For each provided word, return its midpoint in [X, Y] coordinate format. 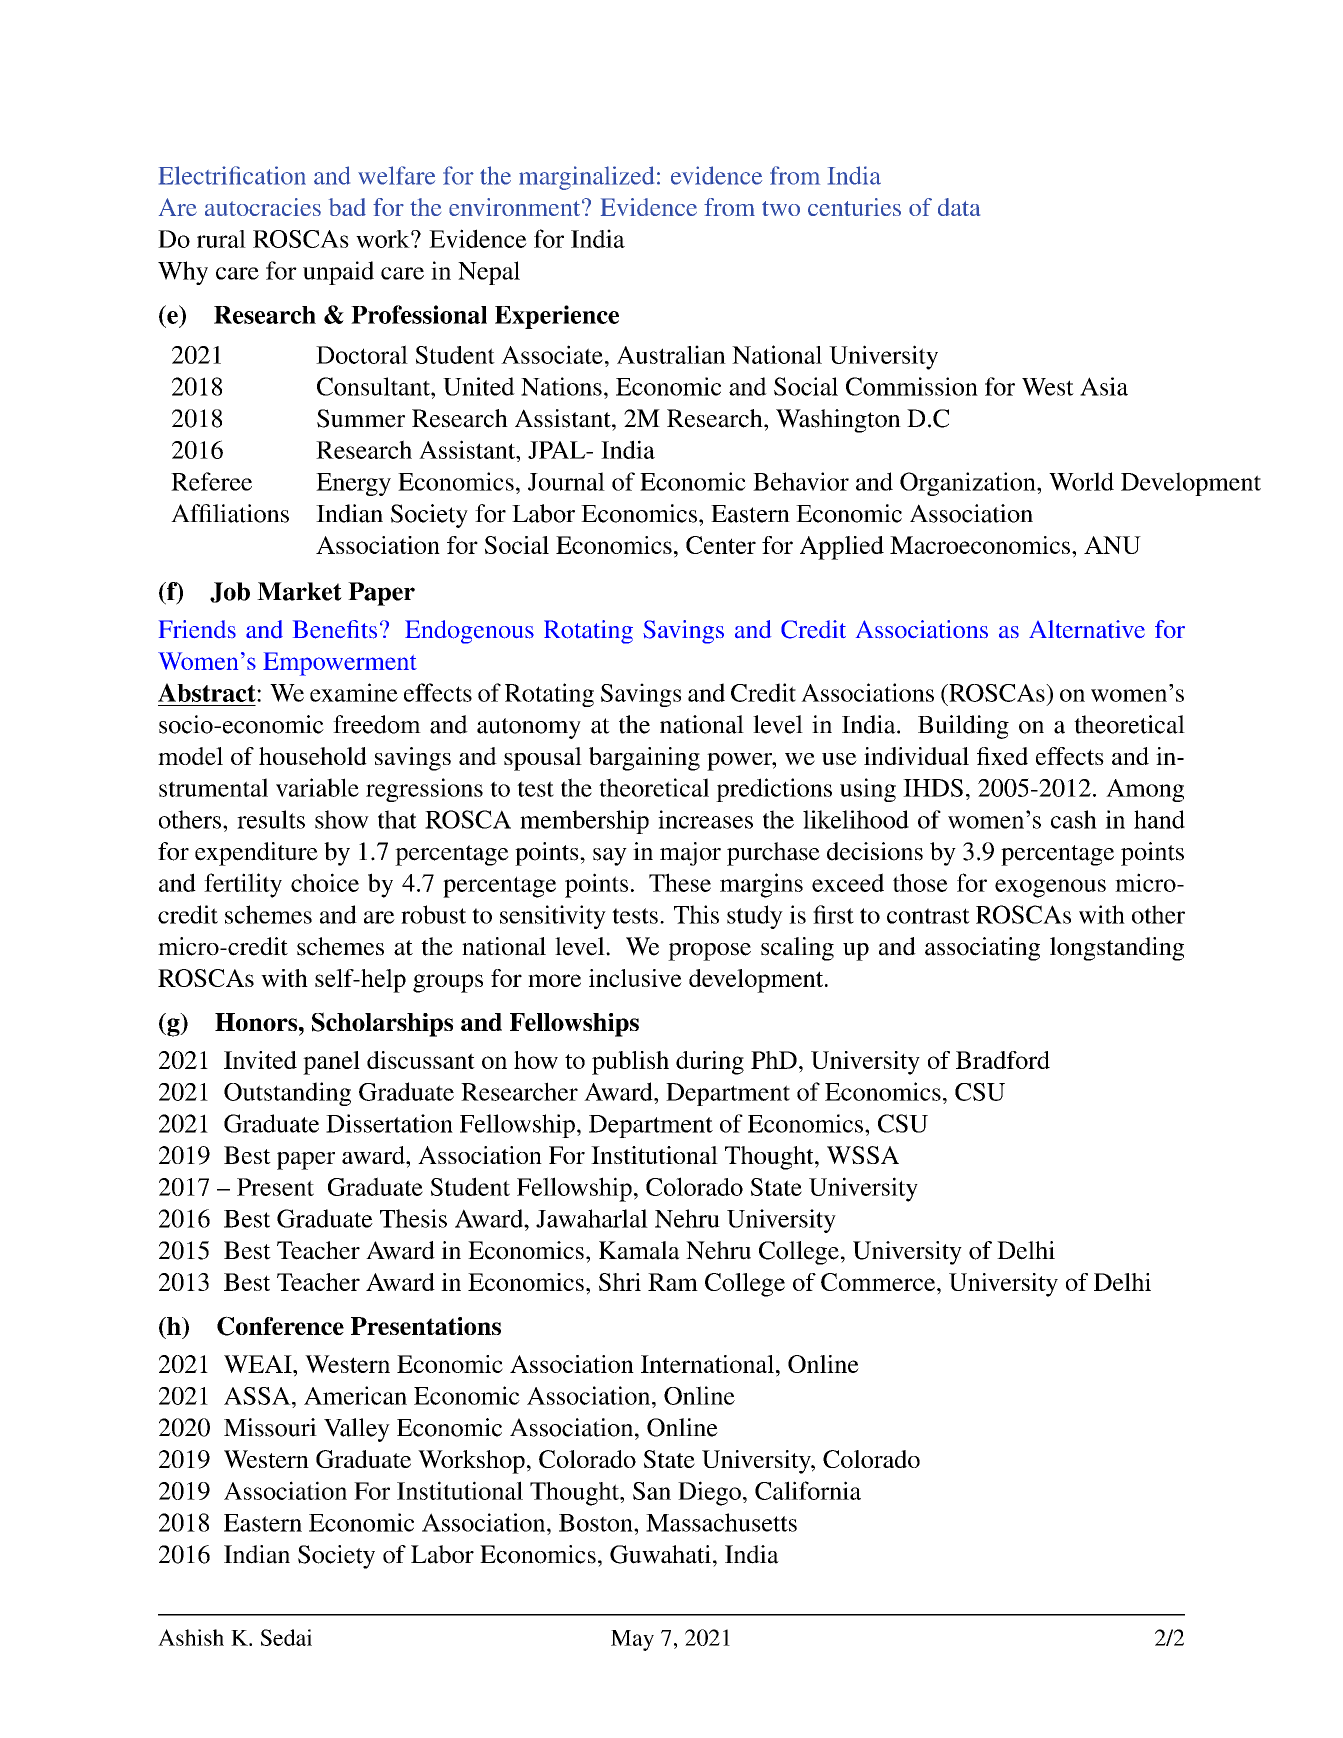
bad [347, 207]
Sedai [286, 1637]
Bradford [1003, 1060]
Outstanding [287, 1094]
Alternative [1087, 629]
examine [354, 692]
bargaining [644, 759]
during [710, 1063]
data [959, 207]
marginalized [586, 178]
